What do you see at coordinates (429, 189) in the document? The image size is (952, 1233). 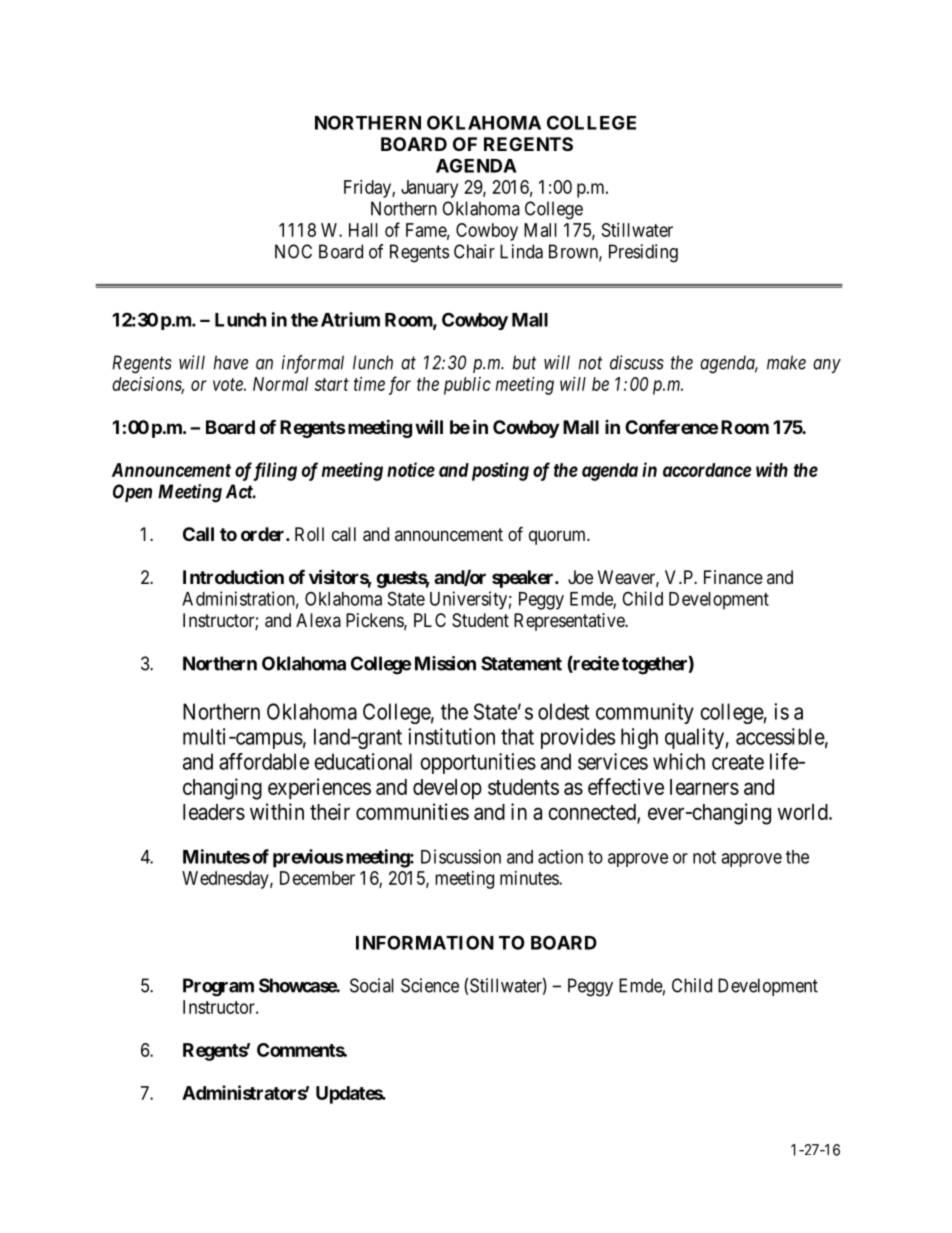 I see `January` at bounding box center [429, 189].
